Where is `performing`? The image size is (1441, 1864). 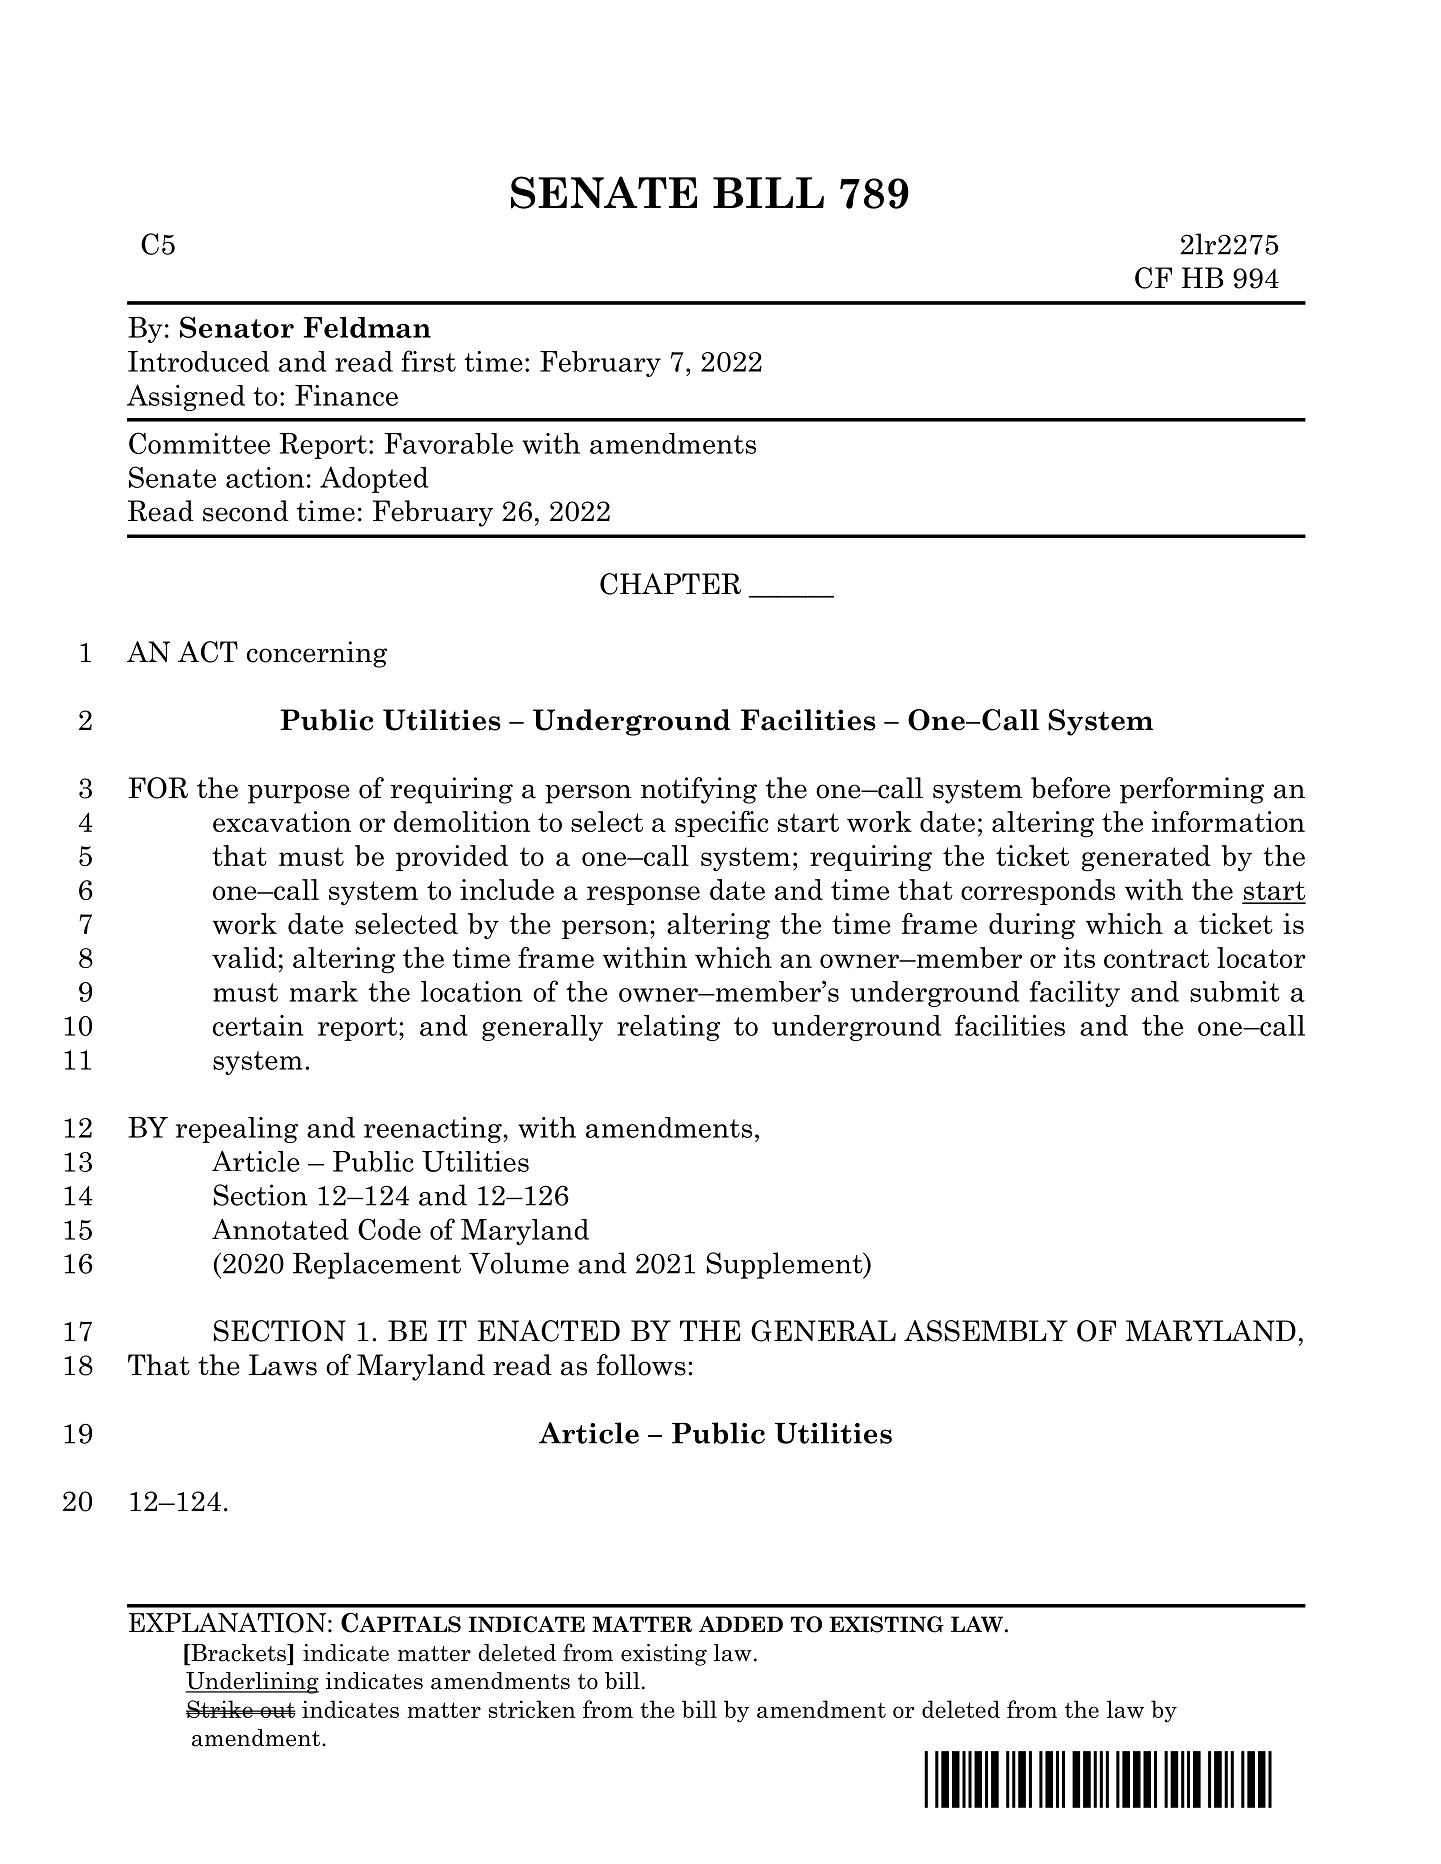
performing is located at coordinates (1192, 790).
